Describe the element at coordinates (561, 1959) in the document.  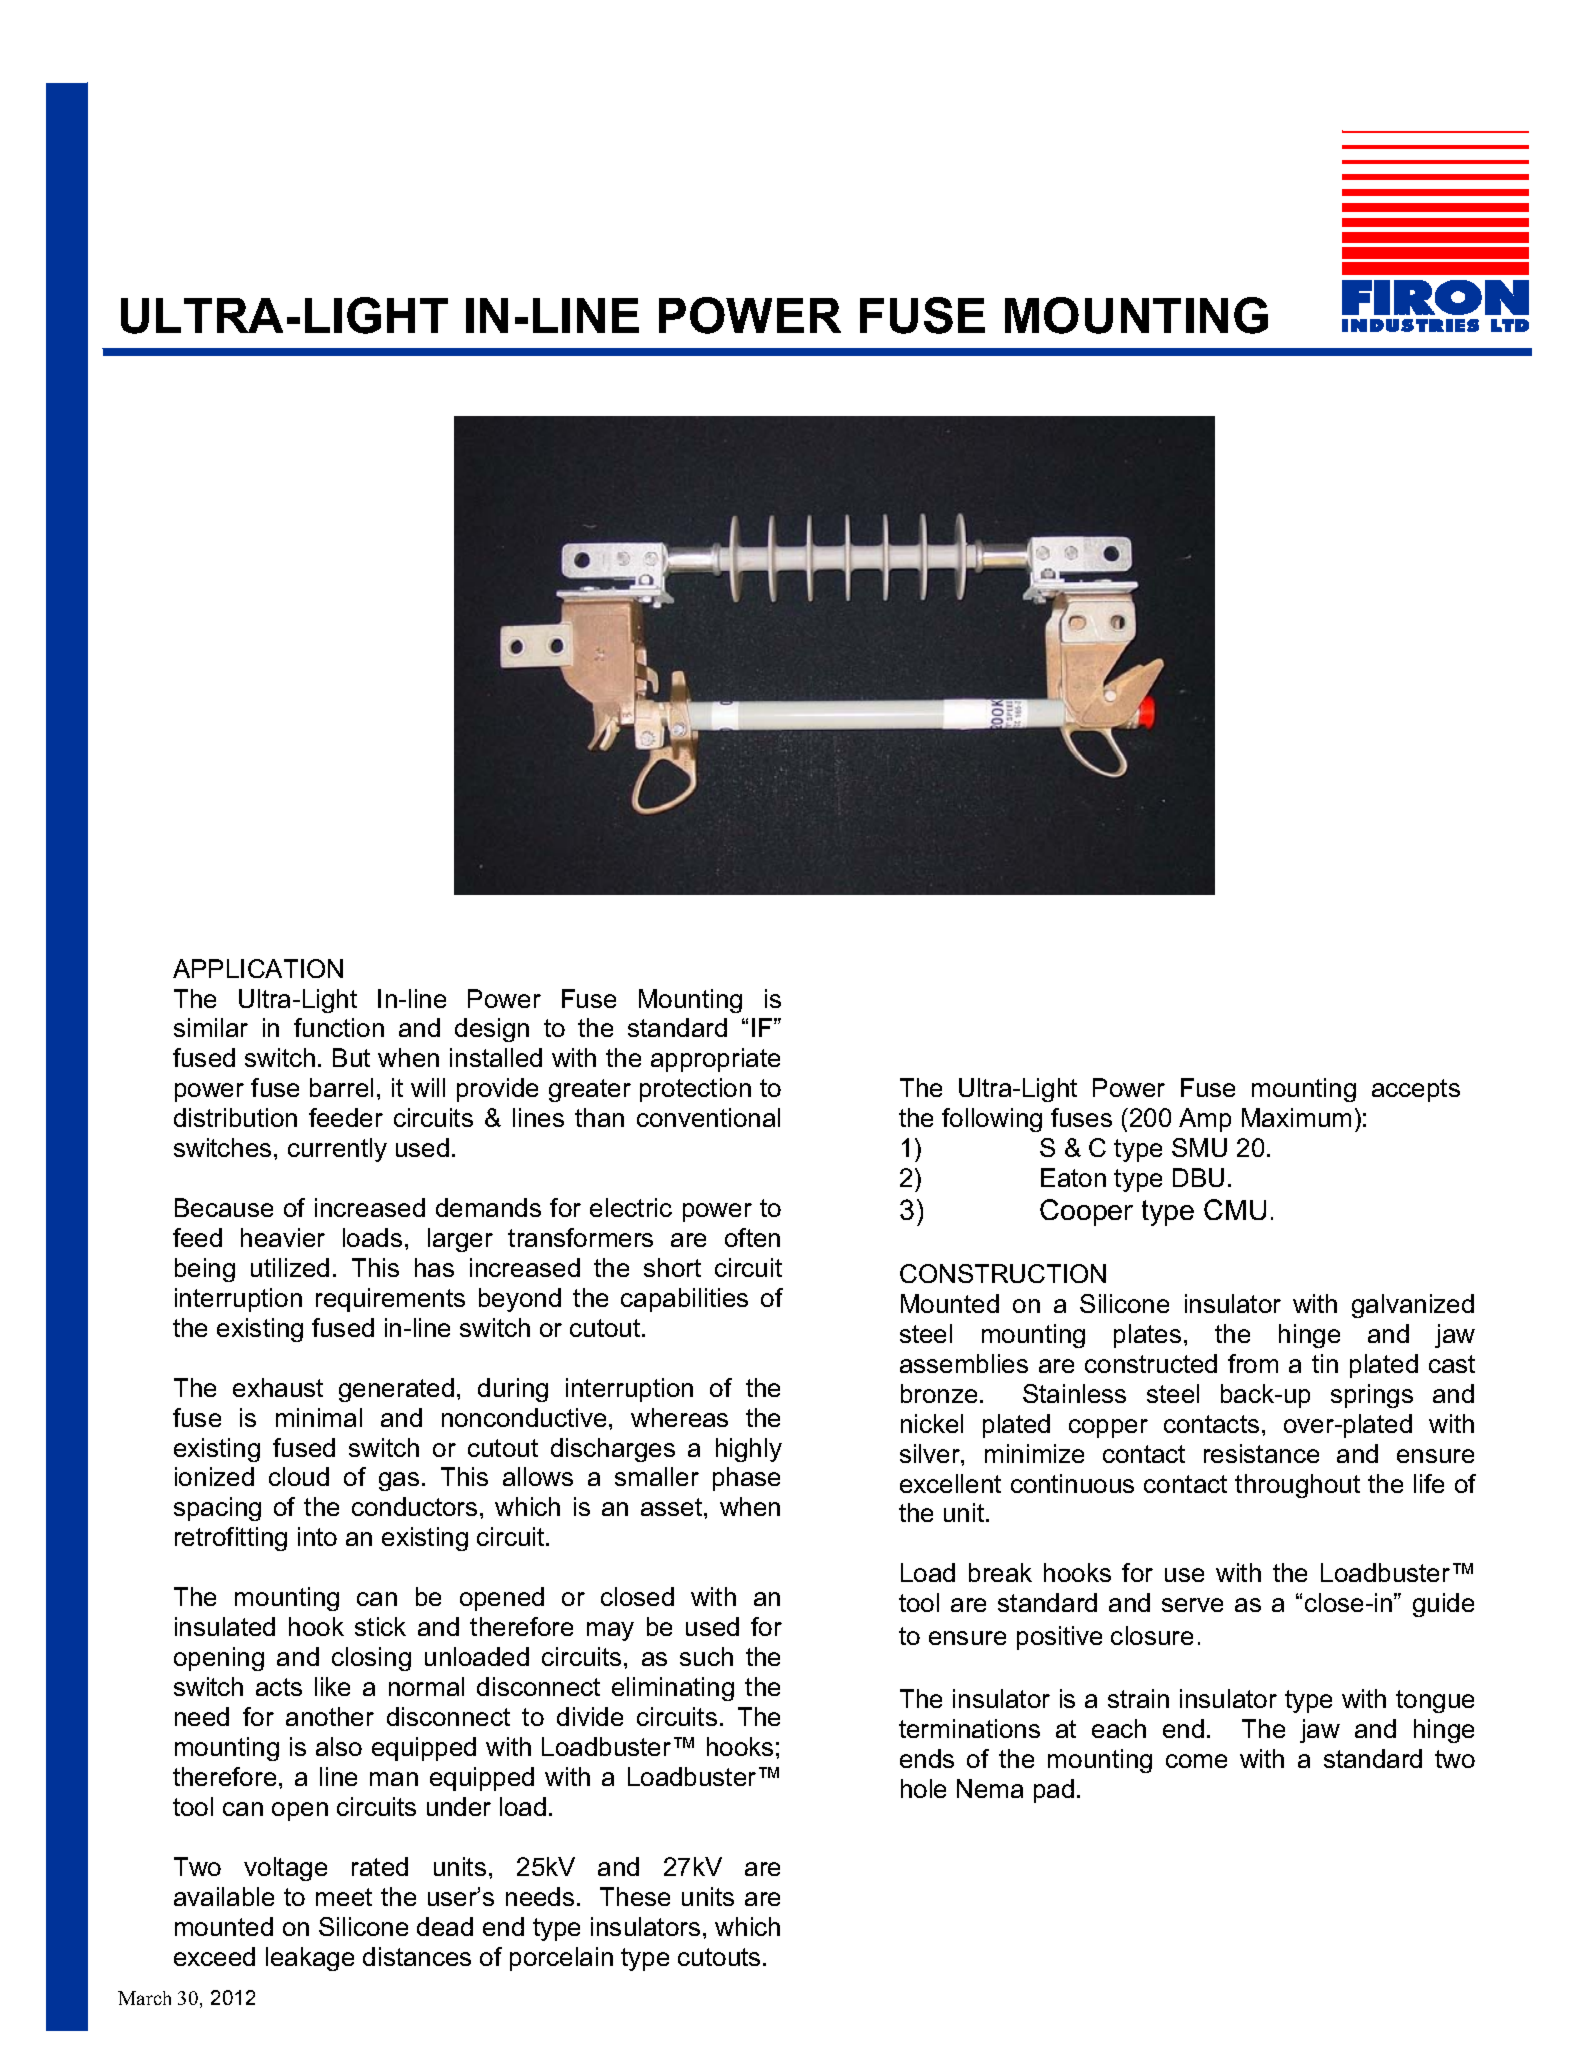
I see `porcelain` at that location.
